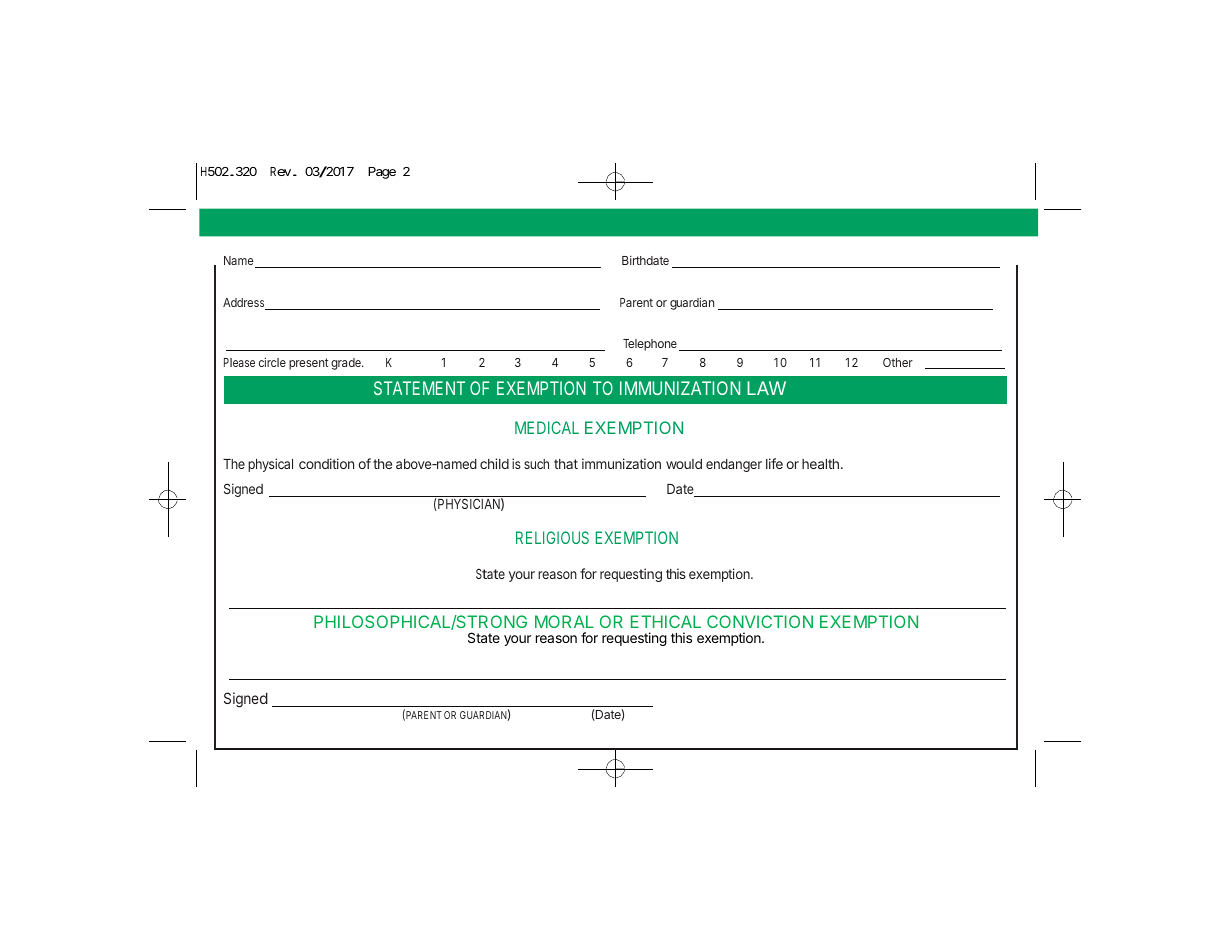 The height and width of the screenshot is (952, 1232). Describe the element at coordinates (760, 621) in the screenshot. I see `CONVICTION` at that location.
